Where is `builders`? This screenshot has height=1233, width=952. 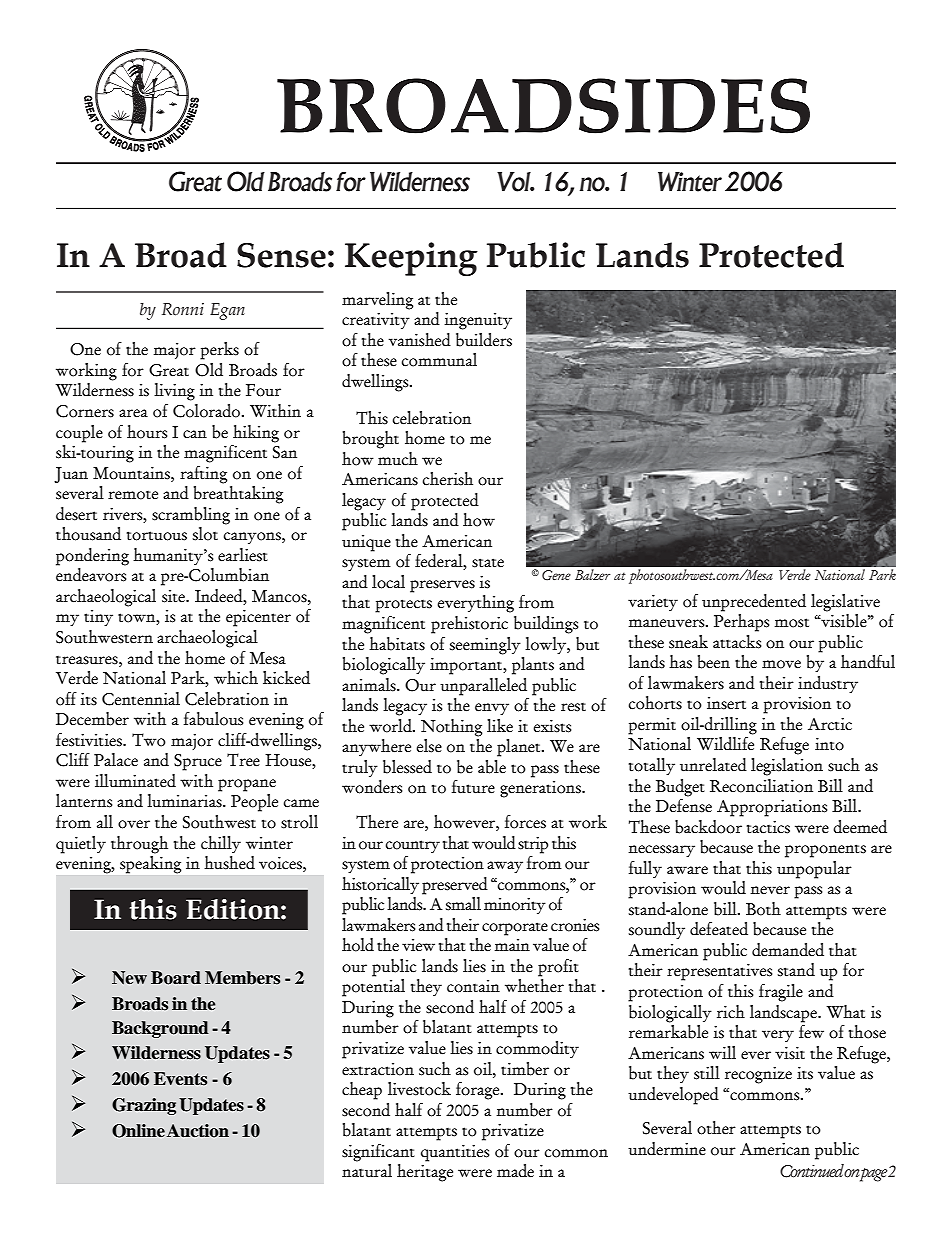
builders is located at coordinates (484, 340).
